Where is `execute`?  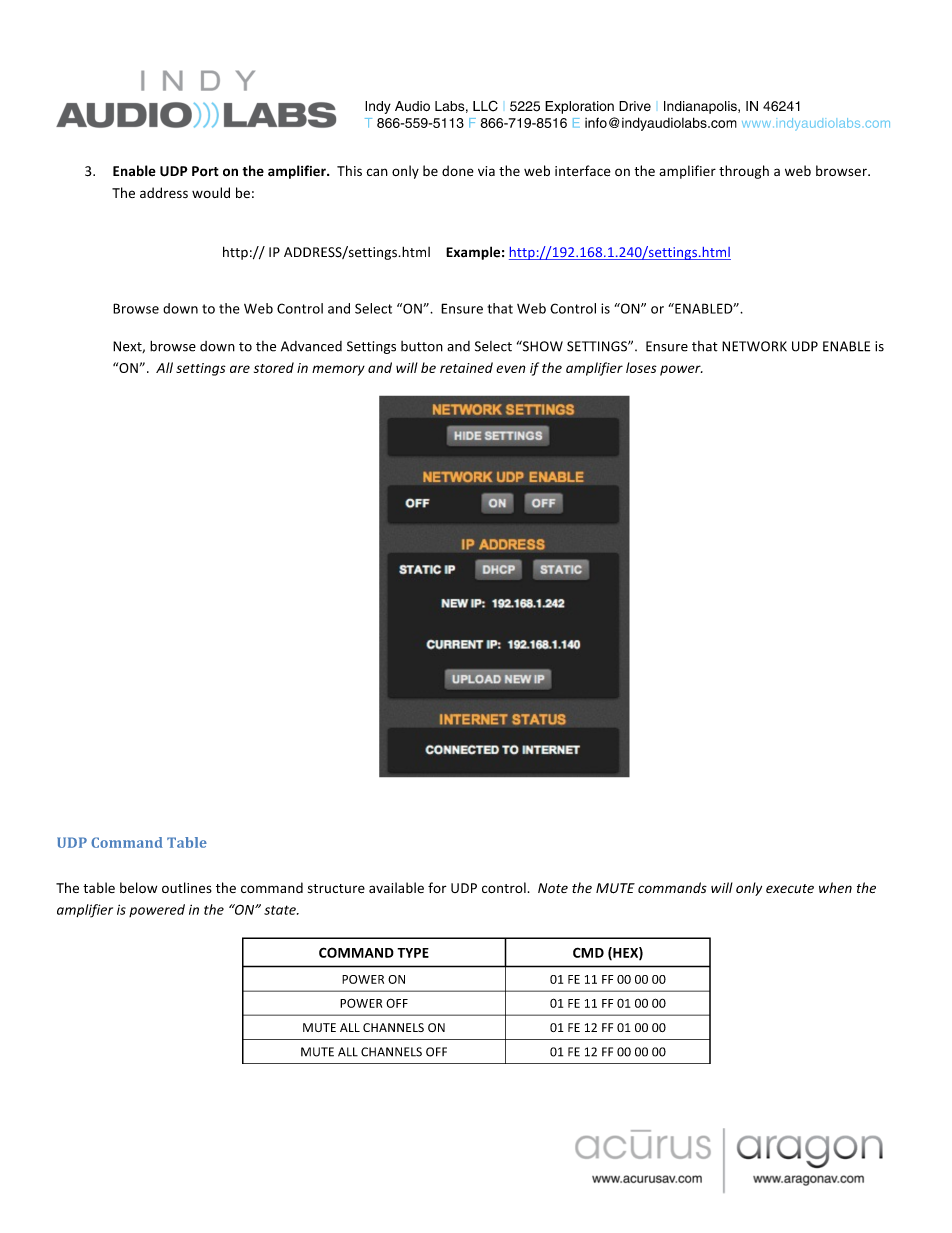 execute is located at coordinates (790, 888).
